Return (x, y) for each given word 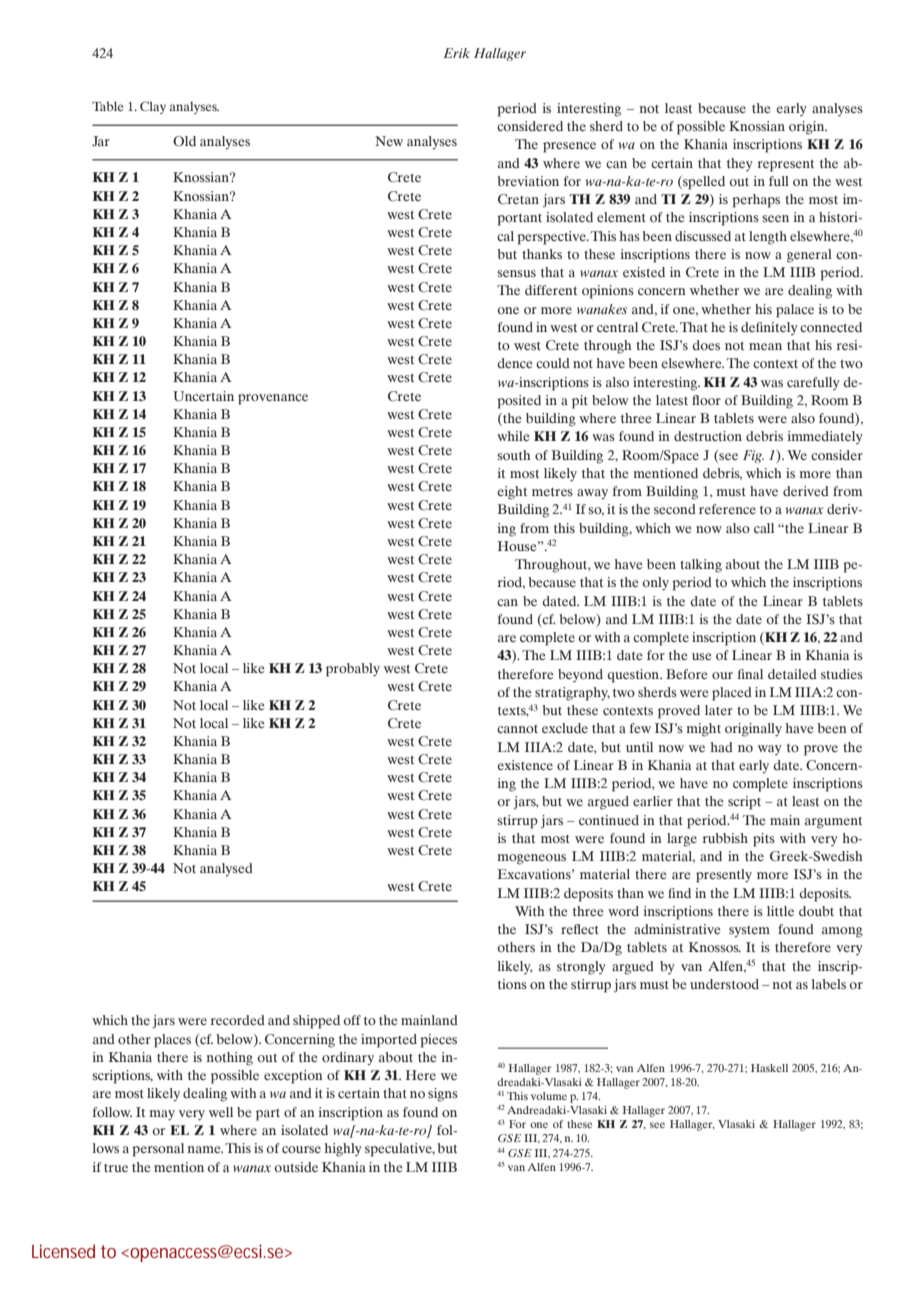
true (116, 1168)
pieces (438, 1041)
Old (184, 141)
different (551, 290)
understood (724, 984)
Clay (153, 107)
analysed (226, 869)
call (764, 528)
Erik (457, 53)
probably (353, 670)
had (722, 747)
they (740, 164)
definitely (769, 328)
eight (512, 493)
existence (525, 765)
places (172, 1041)
